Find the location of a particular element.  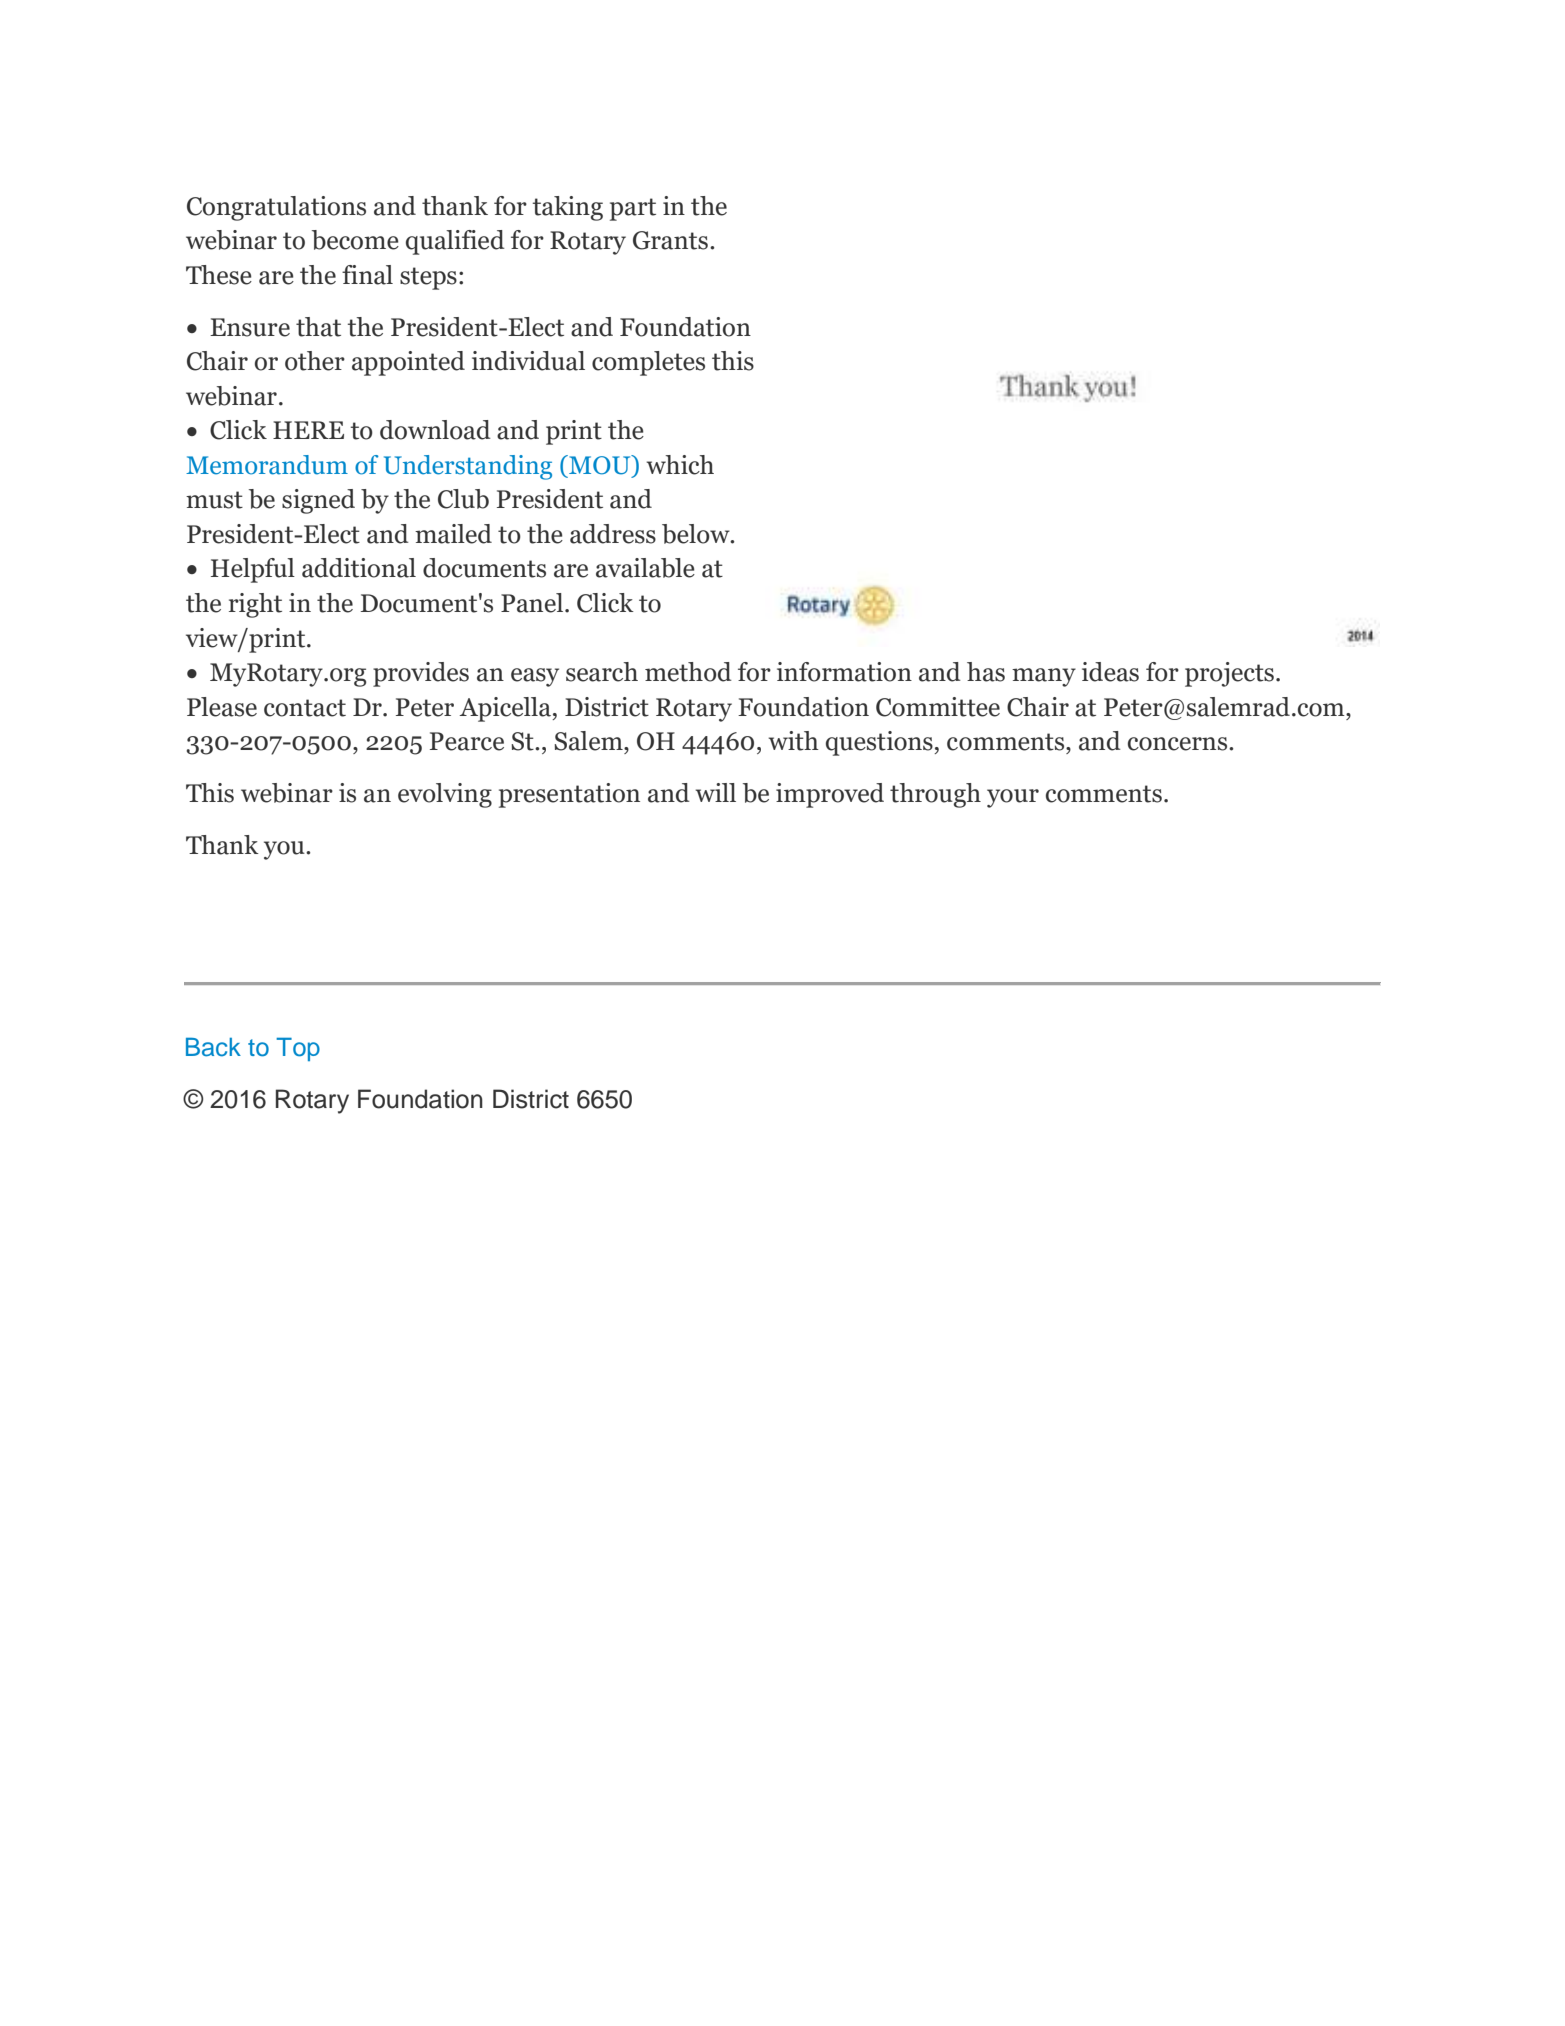

right is located at coordinates (255, 605).
